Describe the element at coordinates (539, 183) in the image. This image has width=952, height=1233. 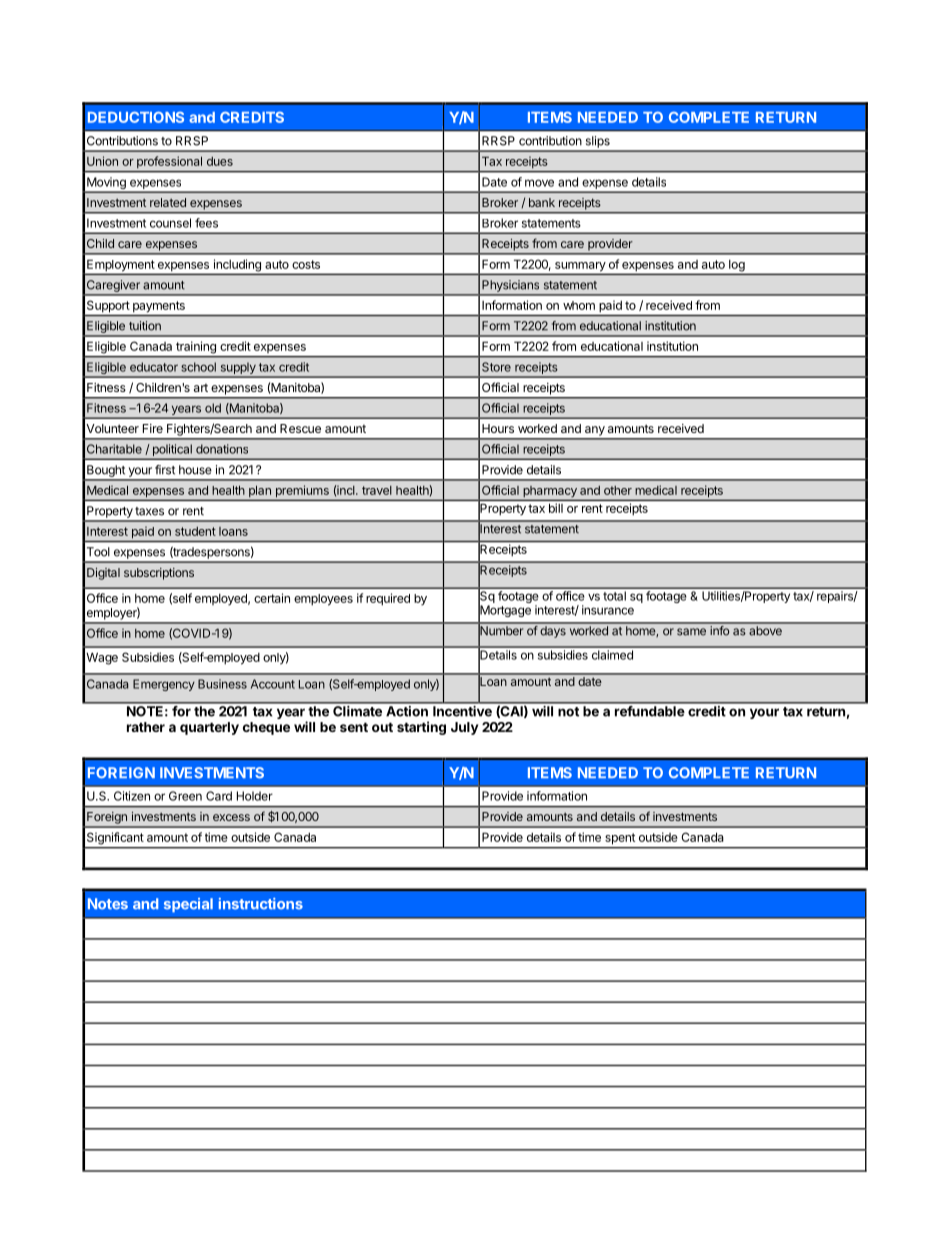
I see `move` at that location.
